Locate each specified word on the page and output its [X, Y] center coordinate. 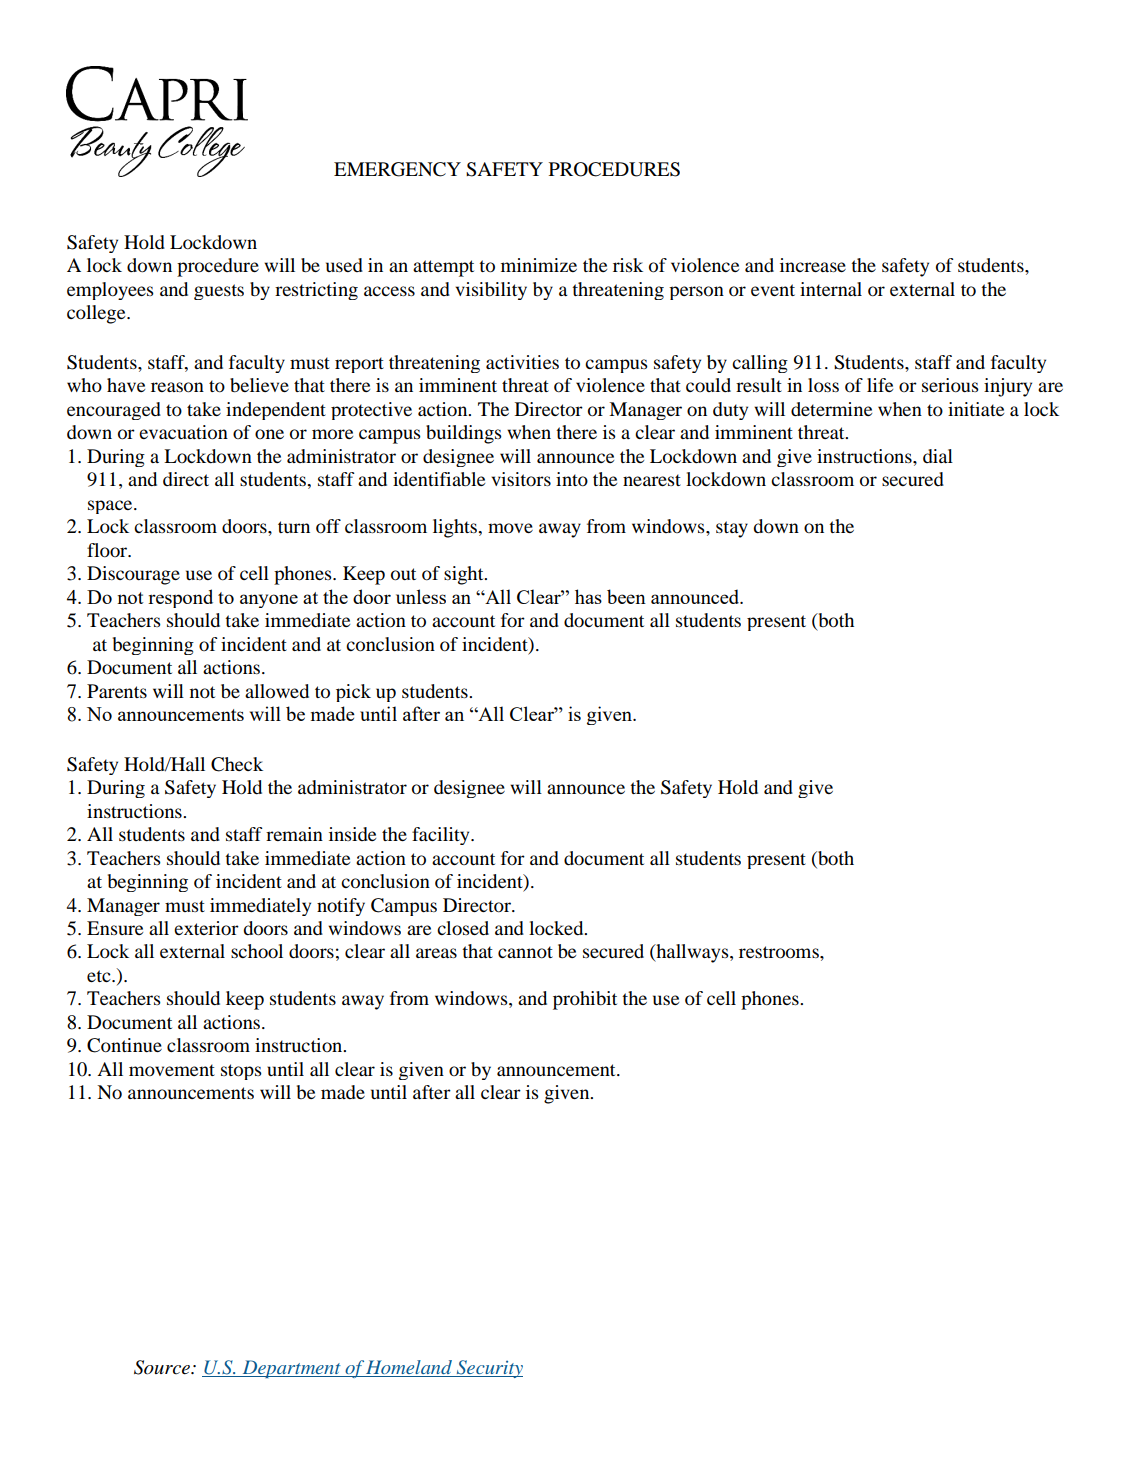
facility [442, 836]
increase [813, 265]
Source [163, 1367]
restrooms [780, 952]
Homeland [409, 1368]
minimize [539, 265]
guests [219, 292]
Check [237, 764]
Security [488, 1369]
